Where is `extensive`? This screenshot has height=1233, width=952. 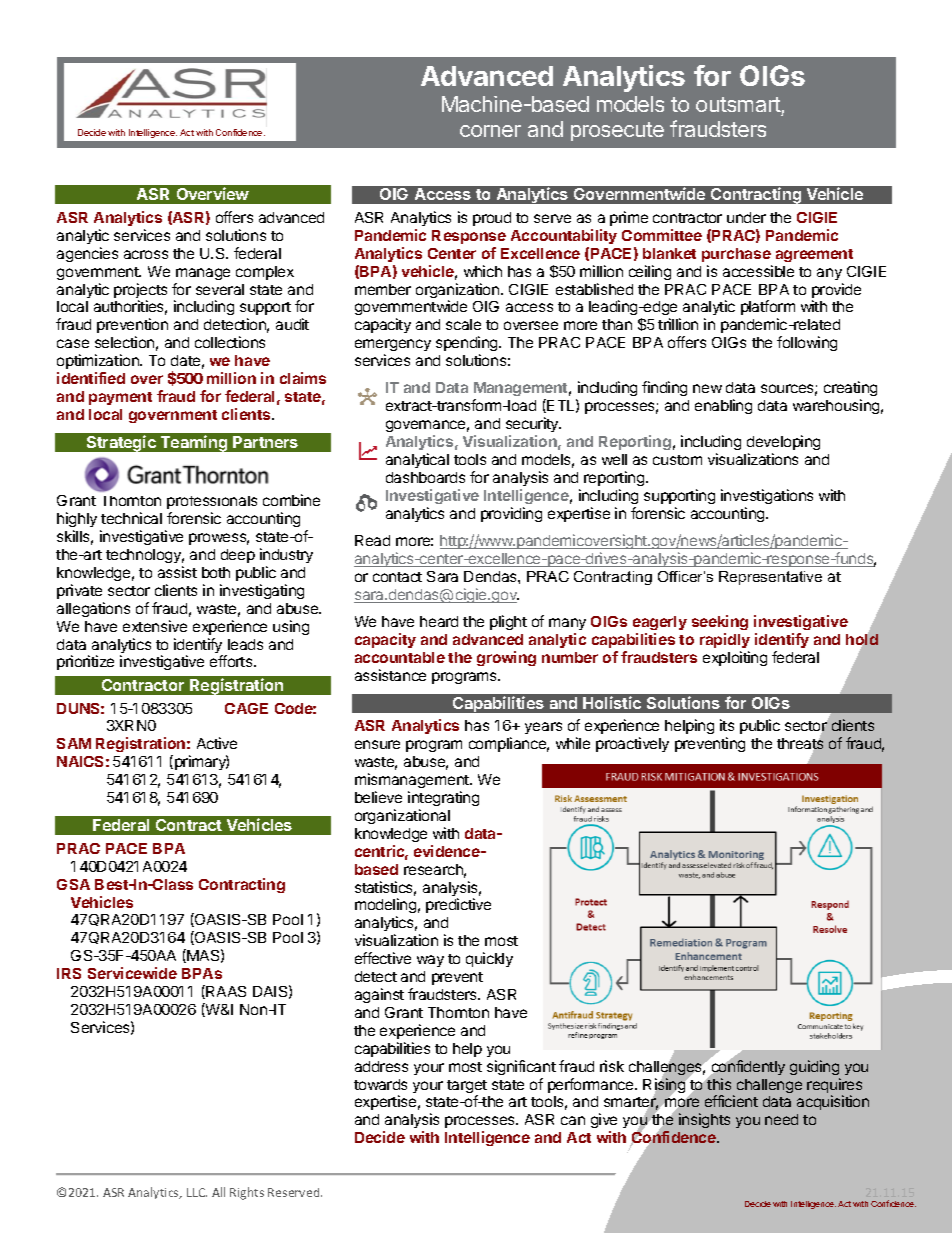 extensive is located at coordinates (155, 626).
